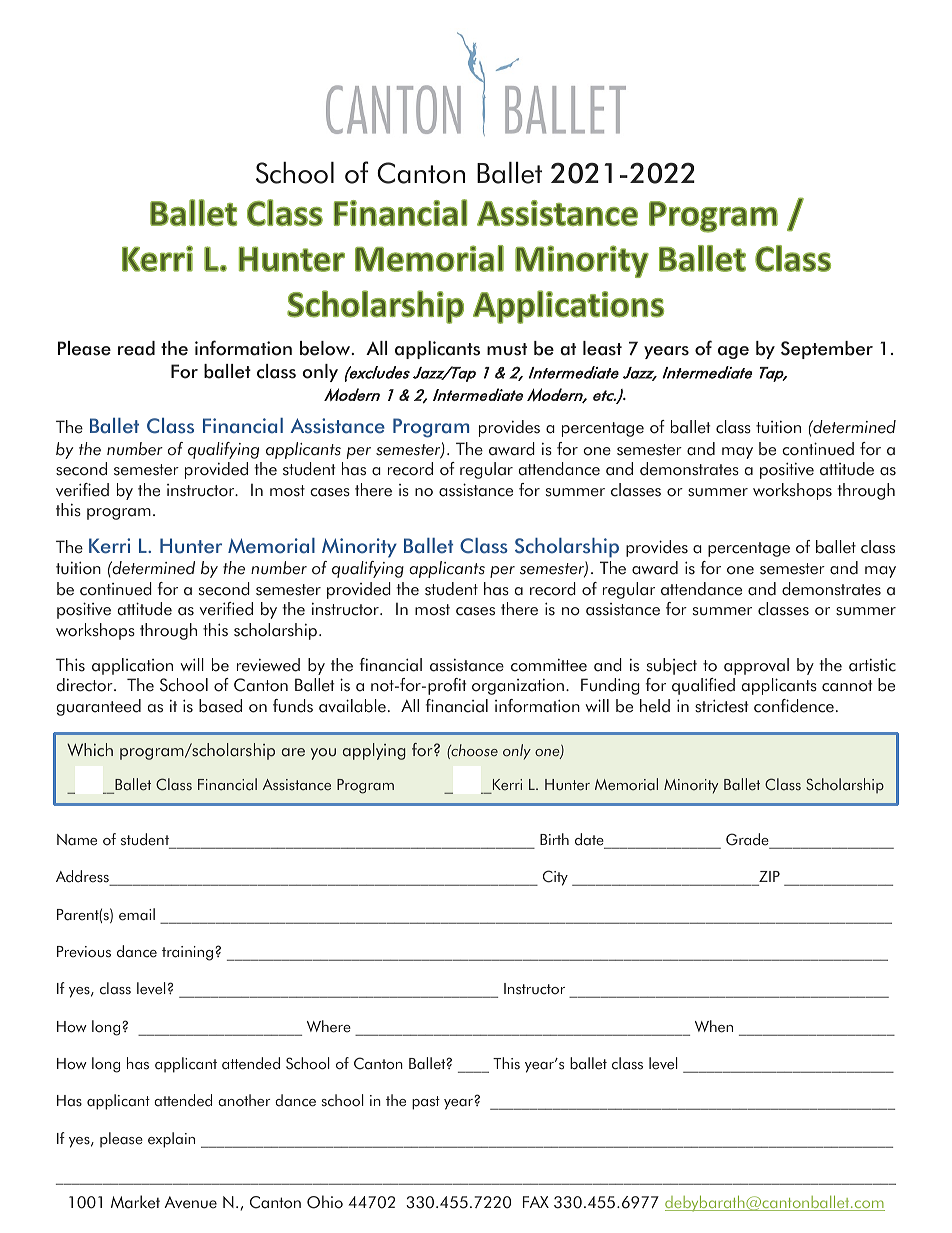  Describe the element at coordinates (189, 953) in the image. I see `training` at that location.
